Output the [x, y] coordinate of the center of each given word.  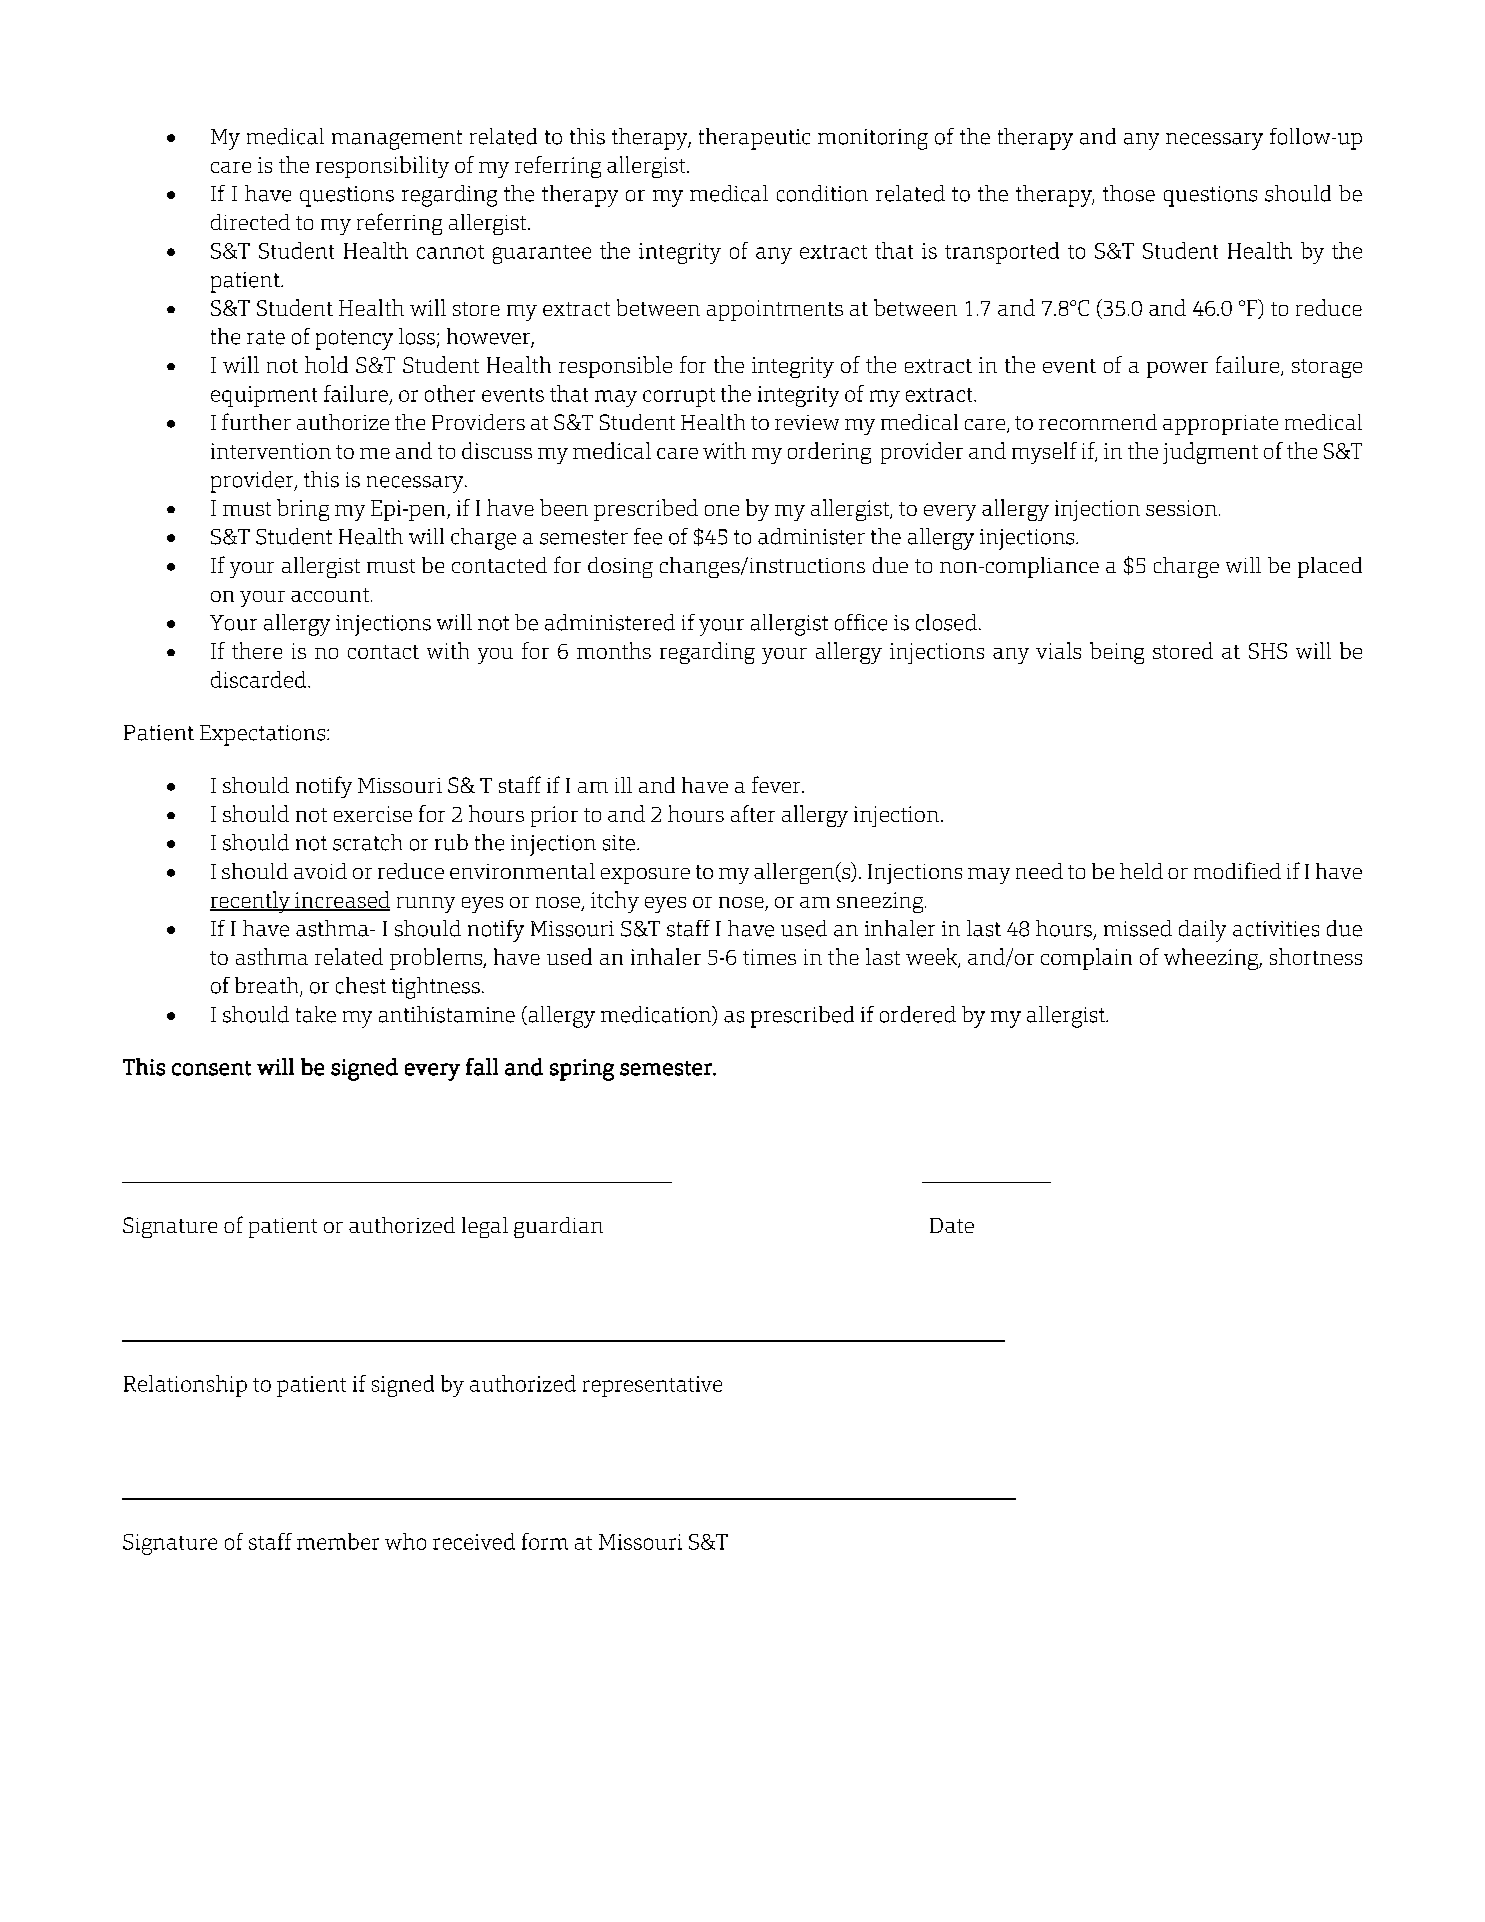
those [1129, 193]
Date [952, 1225]
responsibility [382, 167]
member [338, 1541]
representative [652, 1386]
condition [822, 193]
